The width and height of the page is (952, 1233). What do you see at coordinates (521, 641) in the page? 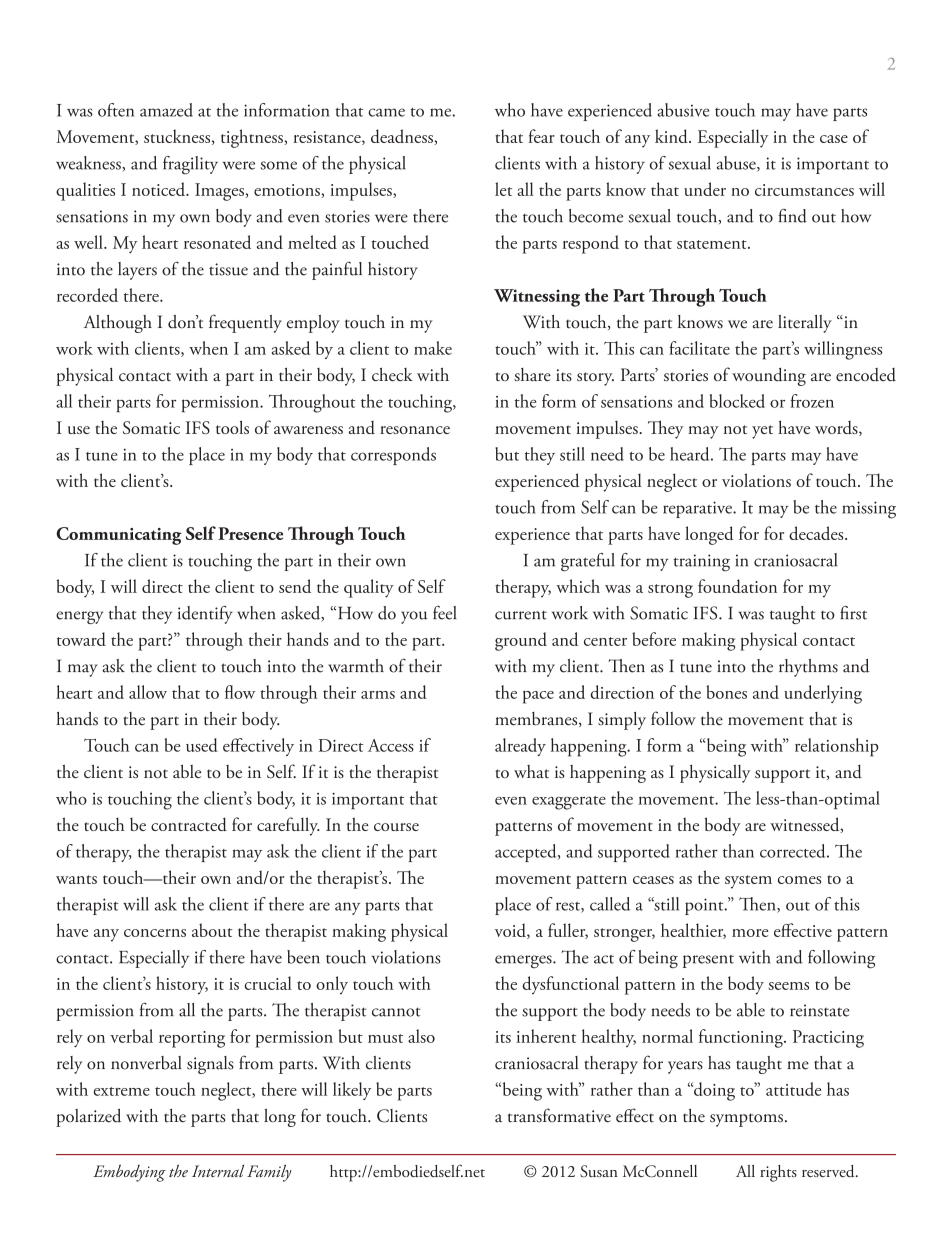
I see `ground` at bounding box center [521, 641].
